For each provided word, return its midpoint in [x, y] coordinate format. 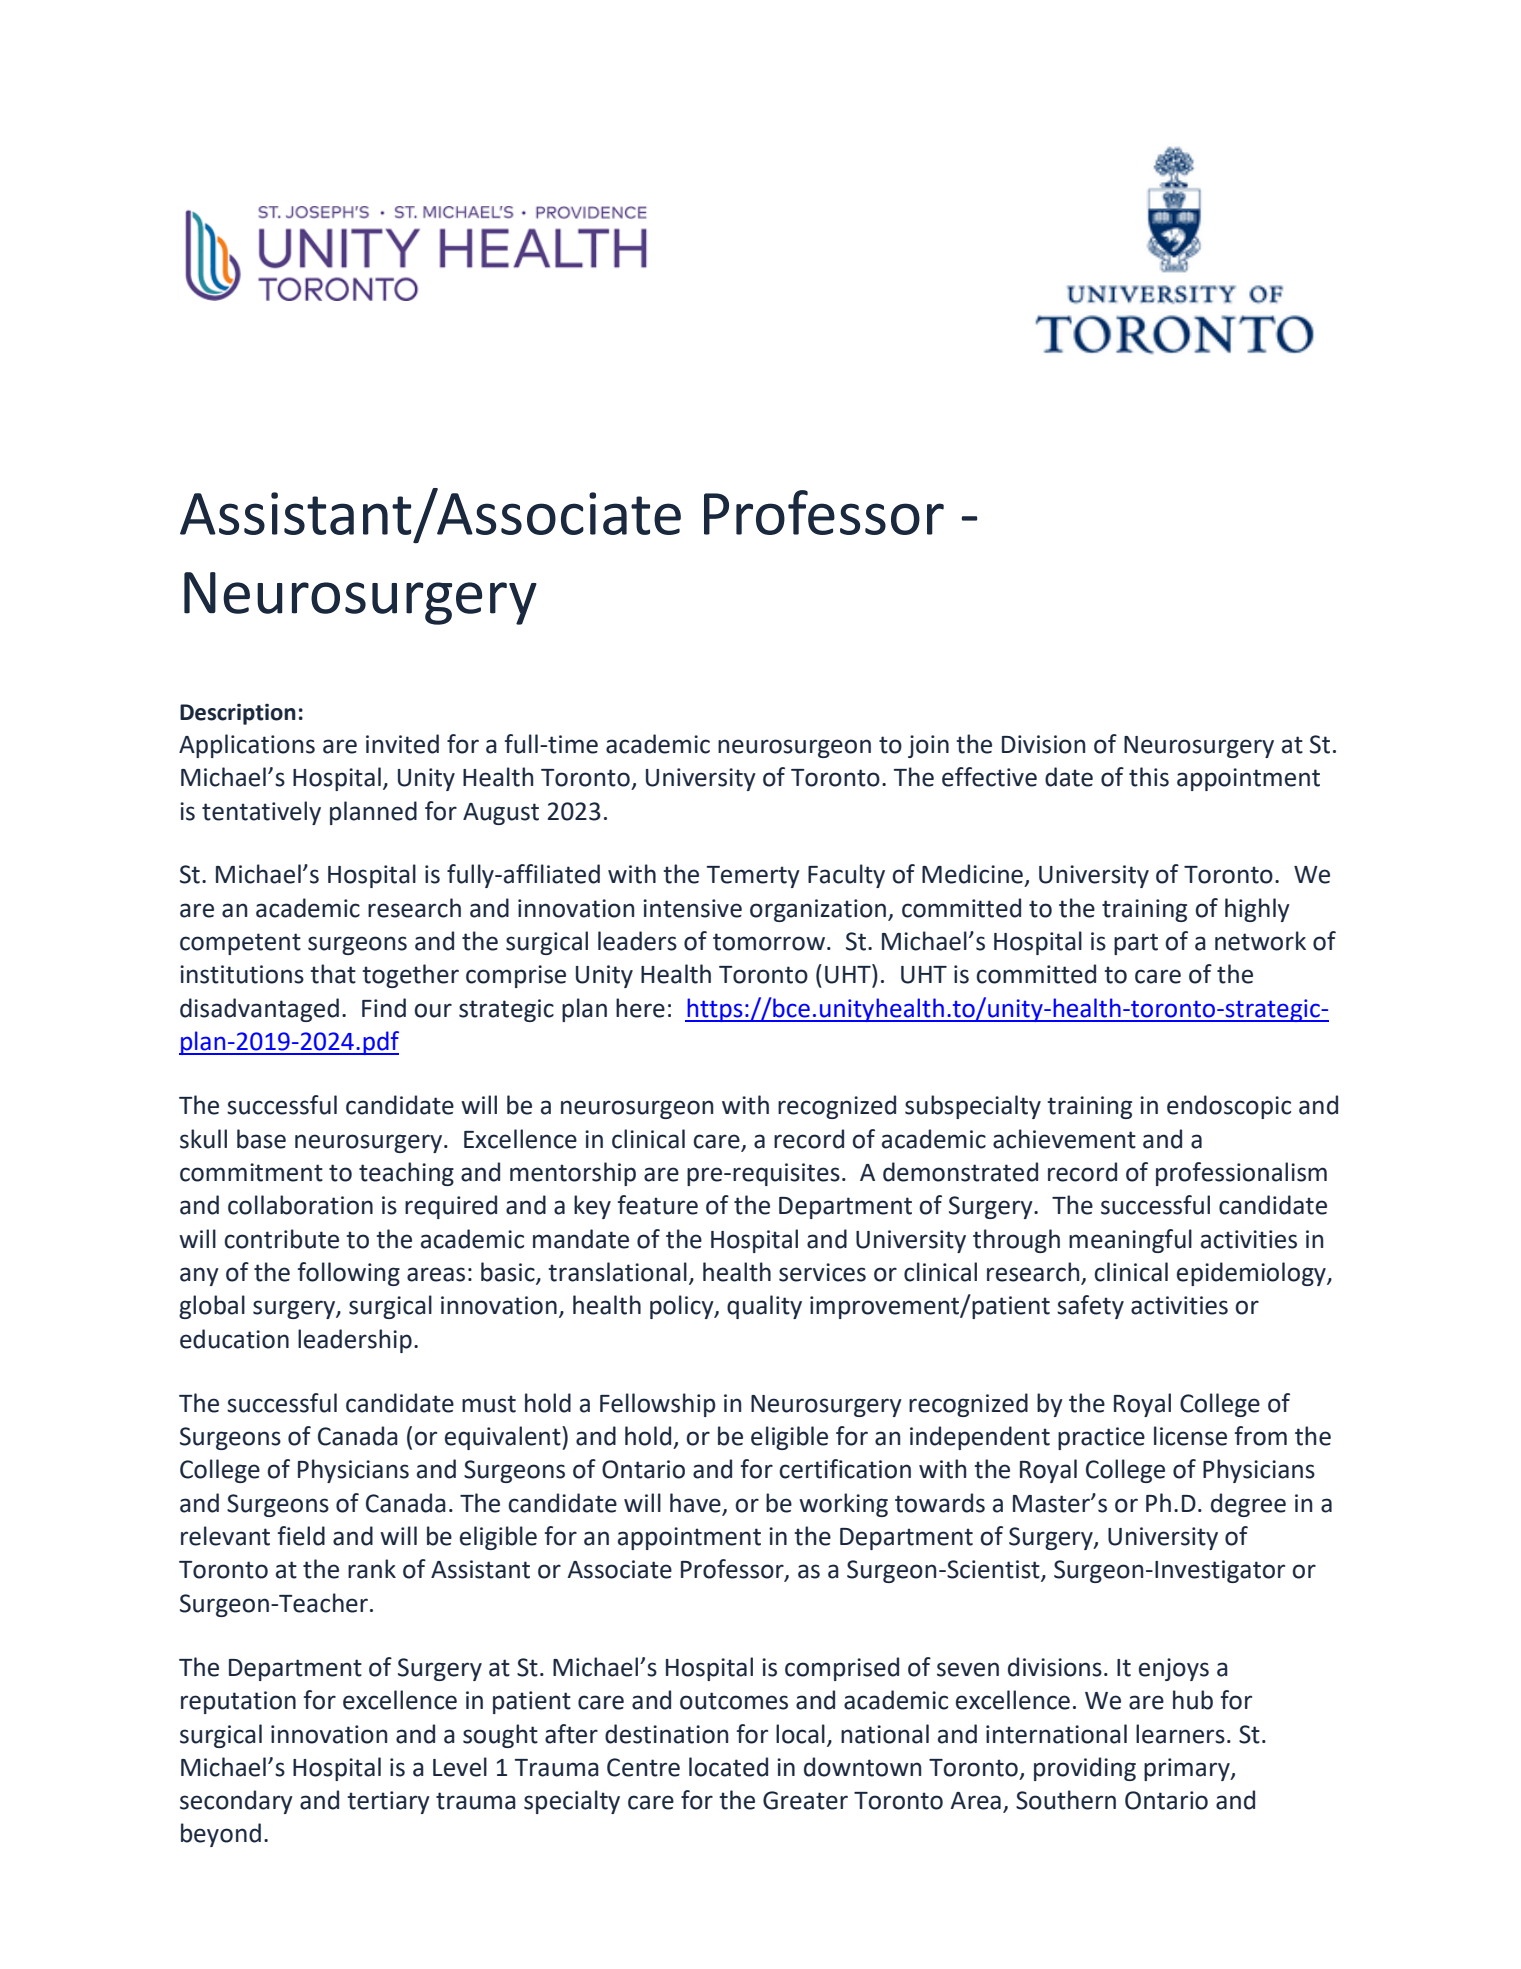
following [349, 1274]
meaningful [1130, 1241]
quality [764, 1307]
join [928, 746]
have [695, 1503]
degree [1248, 1505]
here [640, 1008]
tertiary [388, 1802]
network [1260, 941]
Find [384, 1008]
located [728, 1767]
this [1149, 777]
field [301, 1536]
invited [402, 744]
